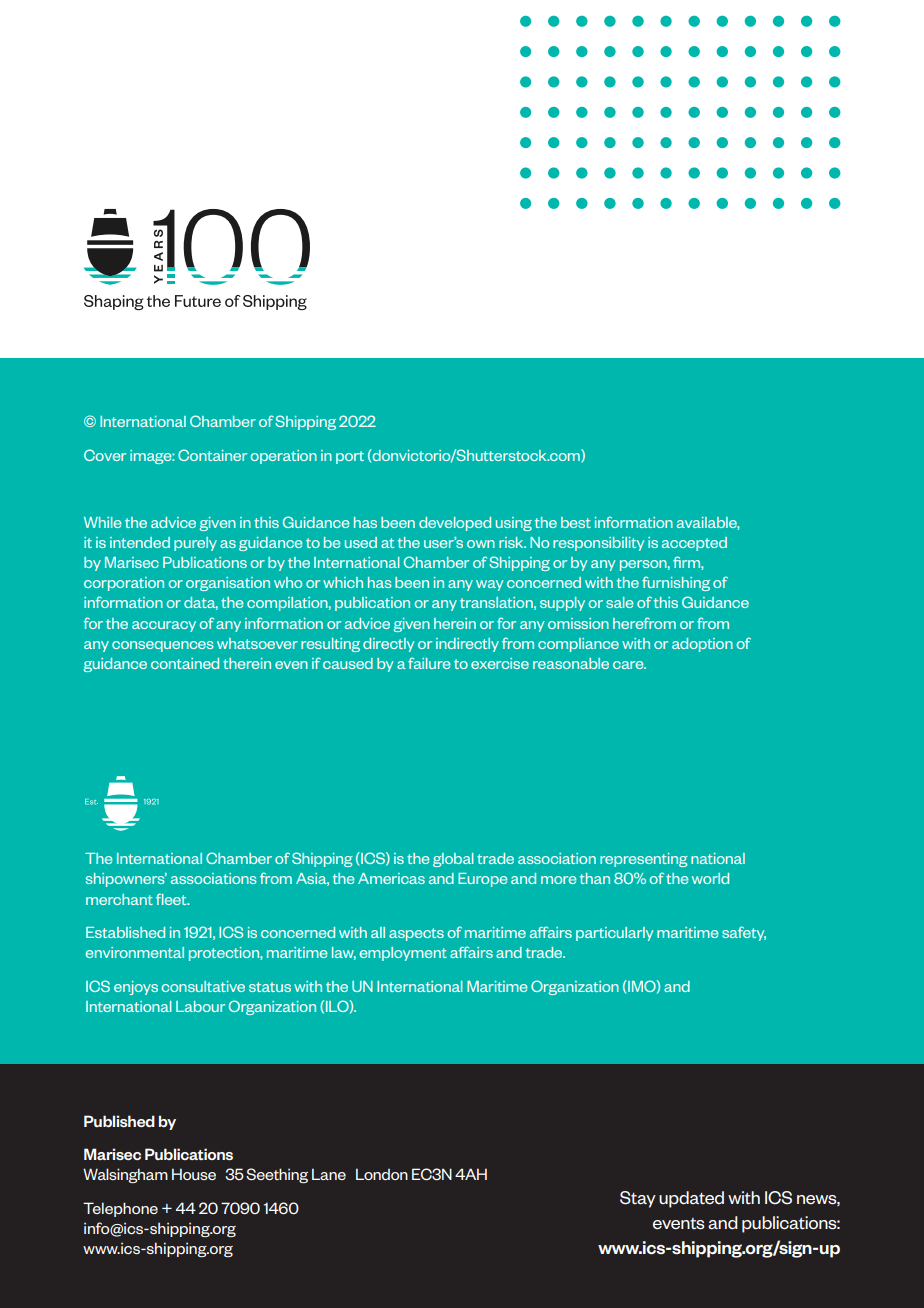 The width and height of the screenshot is (924, 1308). What do you see at coordinates (403, 954) in the screenshot?
I see `employment` at bounding box center [403, 954].
